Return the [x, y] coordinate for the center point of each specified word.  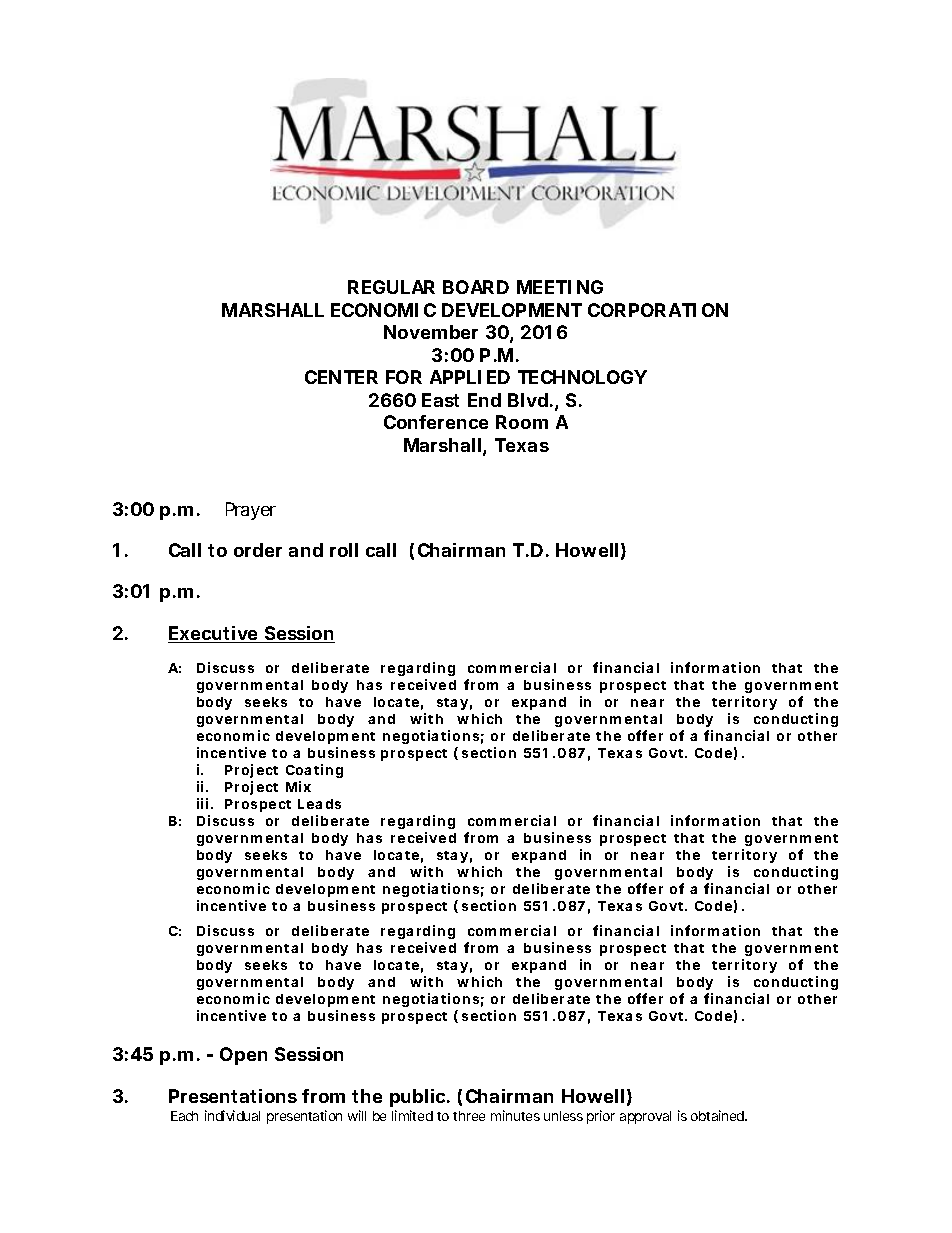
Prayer [251, 511]
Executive [214, 634]
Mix [298, 786]
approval [645, 1117]
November [431, 332]
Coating [314, 771]
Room [522, 422]
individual [232, 1115]
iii [202, 803]
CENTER [341, 377]
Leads [319, 804]
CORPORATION [658, 310]
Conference [436, 422]
